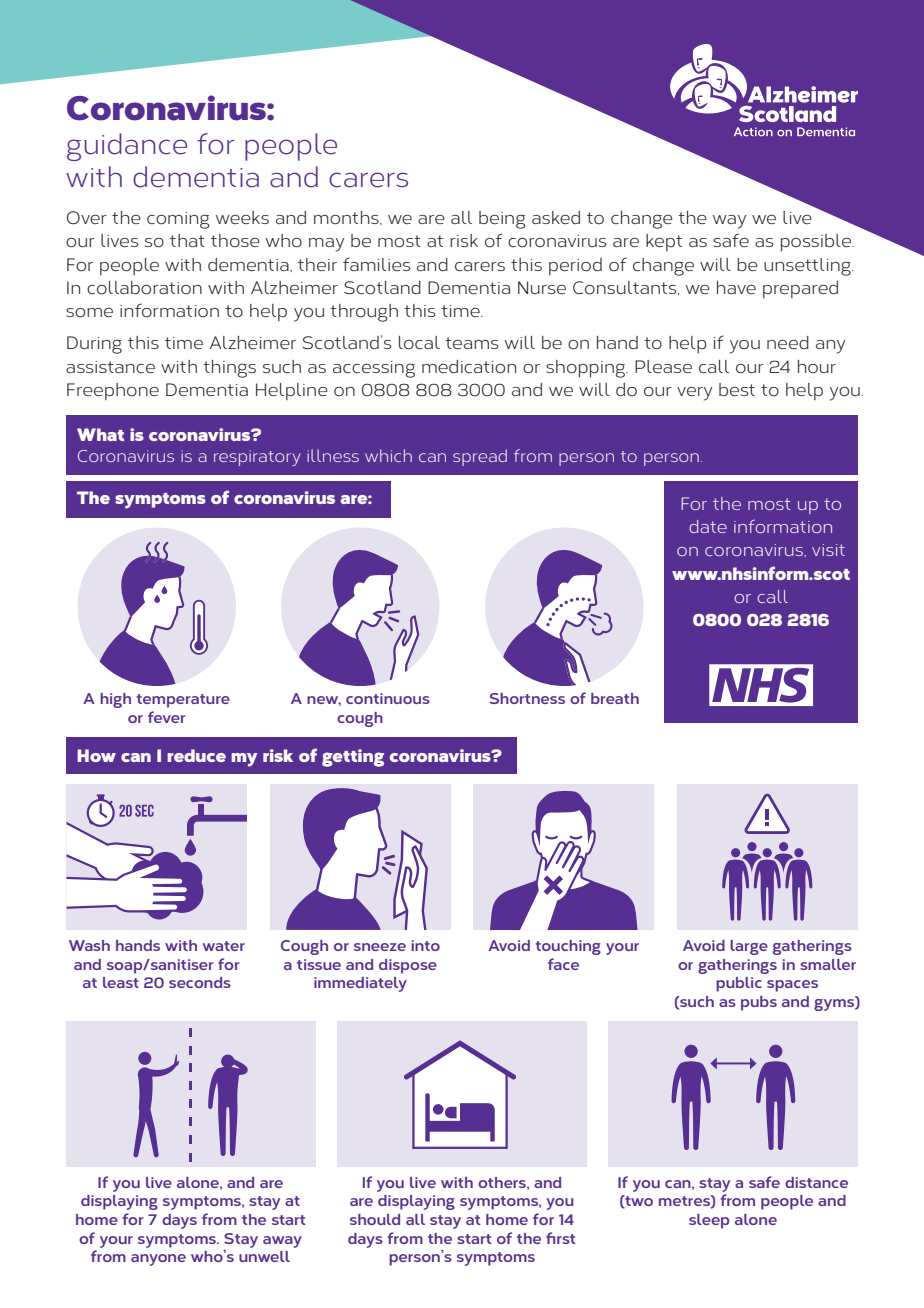  I want to click on into, so click(426, 945).
